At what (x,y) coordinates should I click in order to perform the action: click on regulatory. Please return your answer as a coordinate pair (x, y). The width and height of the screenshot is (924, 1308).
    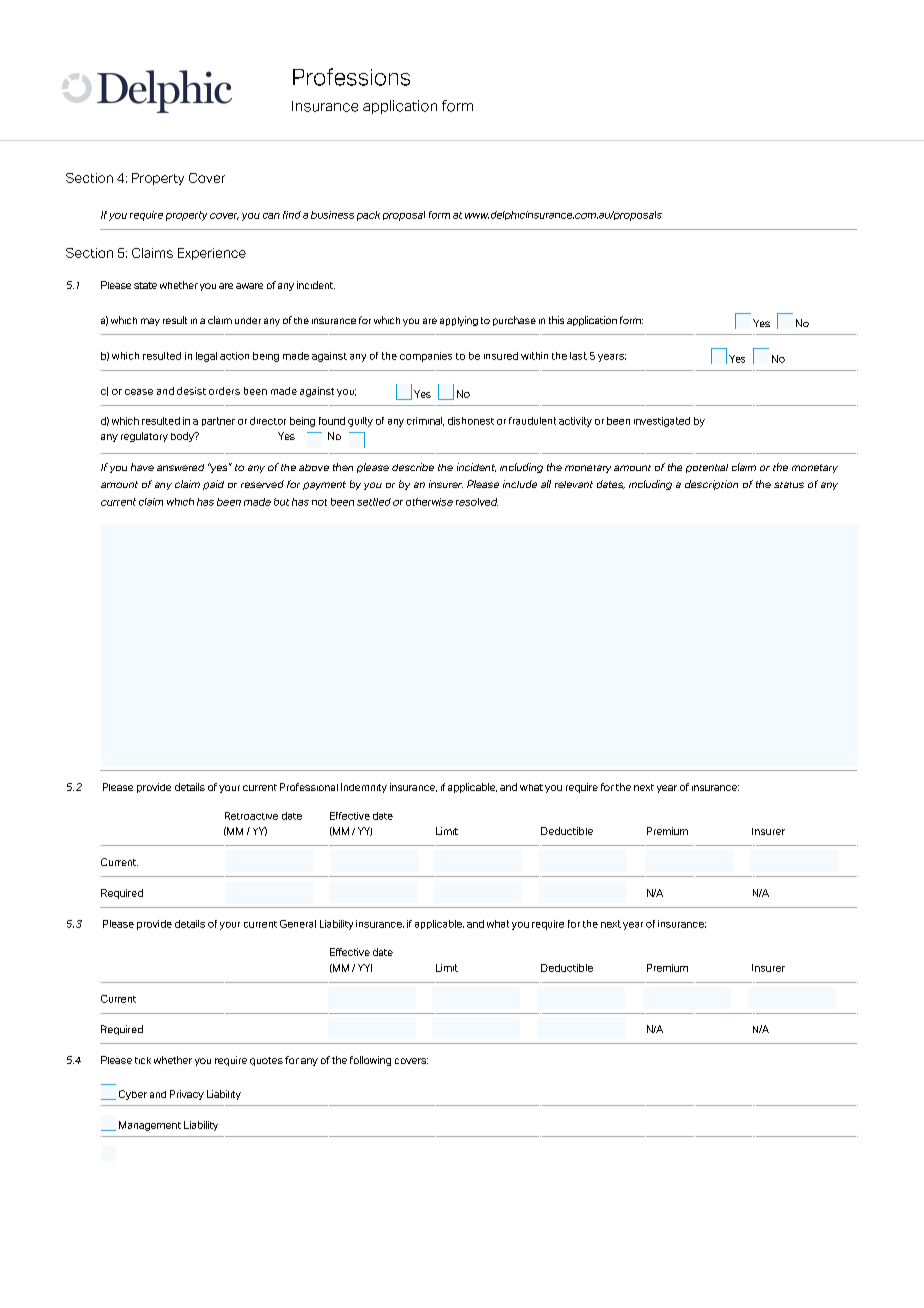
    Looking at the image, I should click on (144, 437).
